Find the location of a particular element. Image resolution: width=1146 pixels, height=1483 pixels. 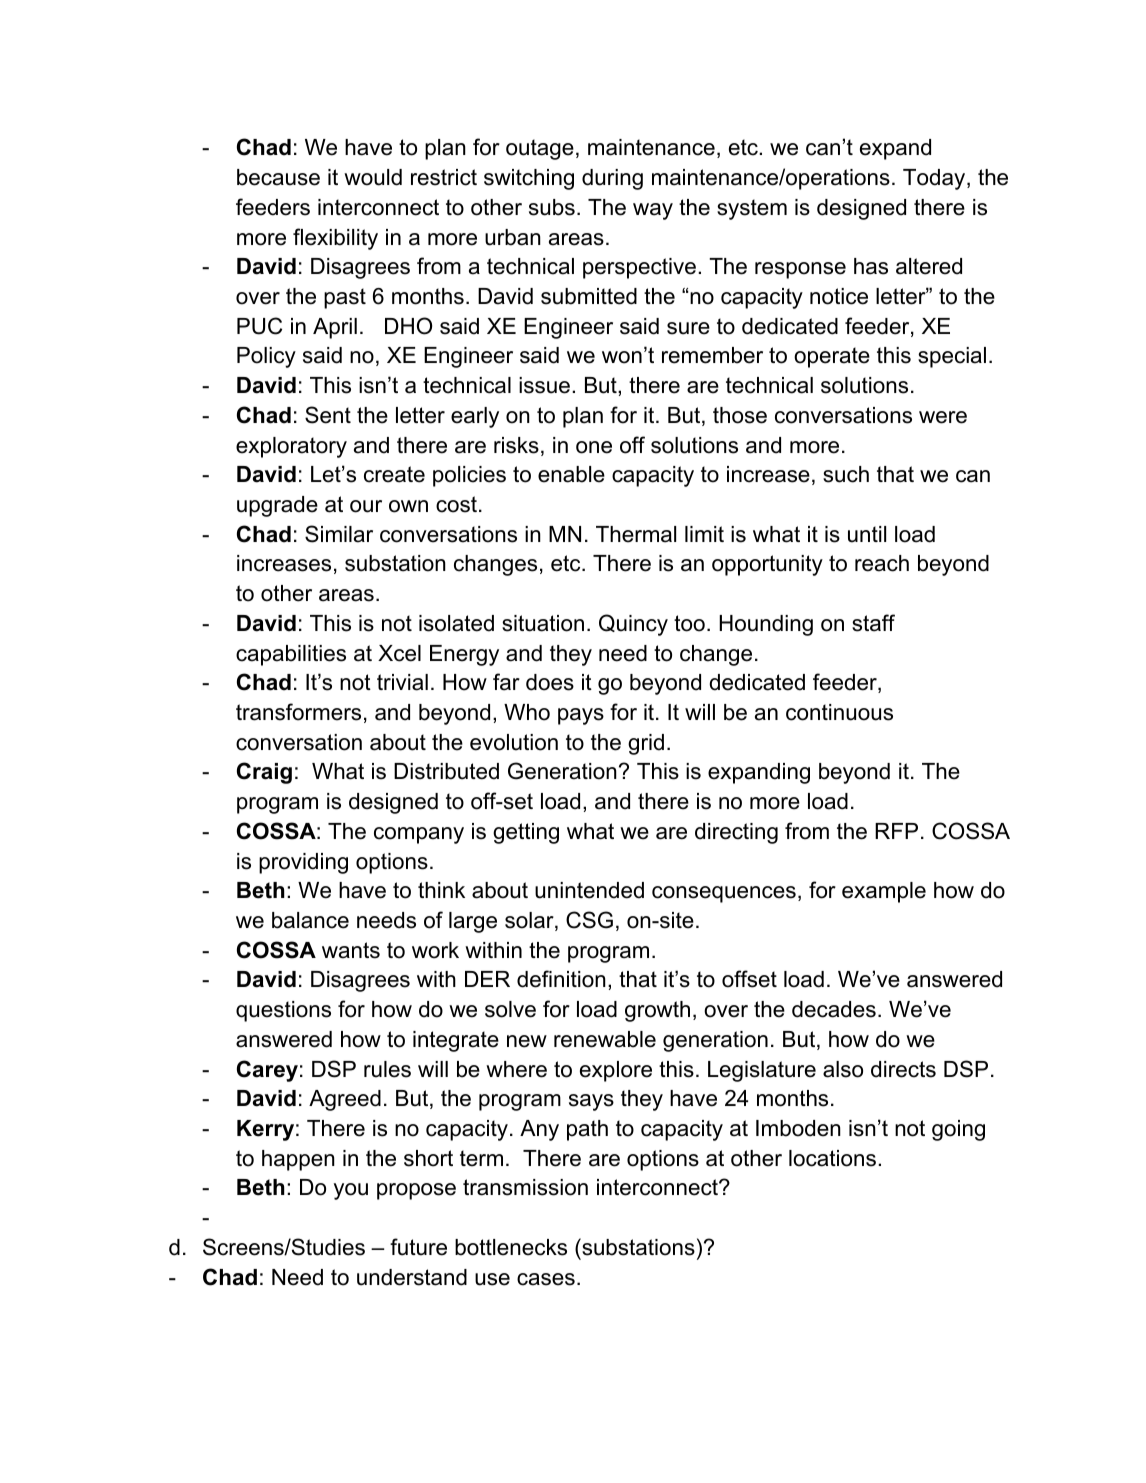

you is located at coordinates (351, 1191).
